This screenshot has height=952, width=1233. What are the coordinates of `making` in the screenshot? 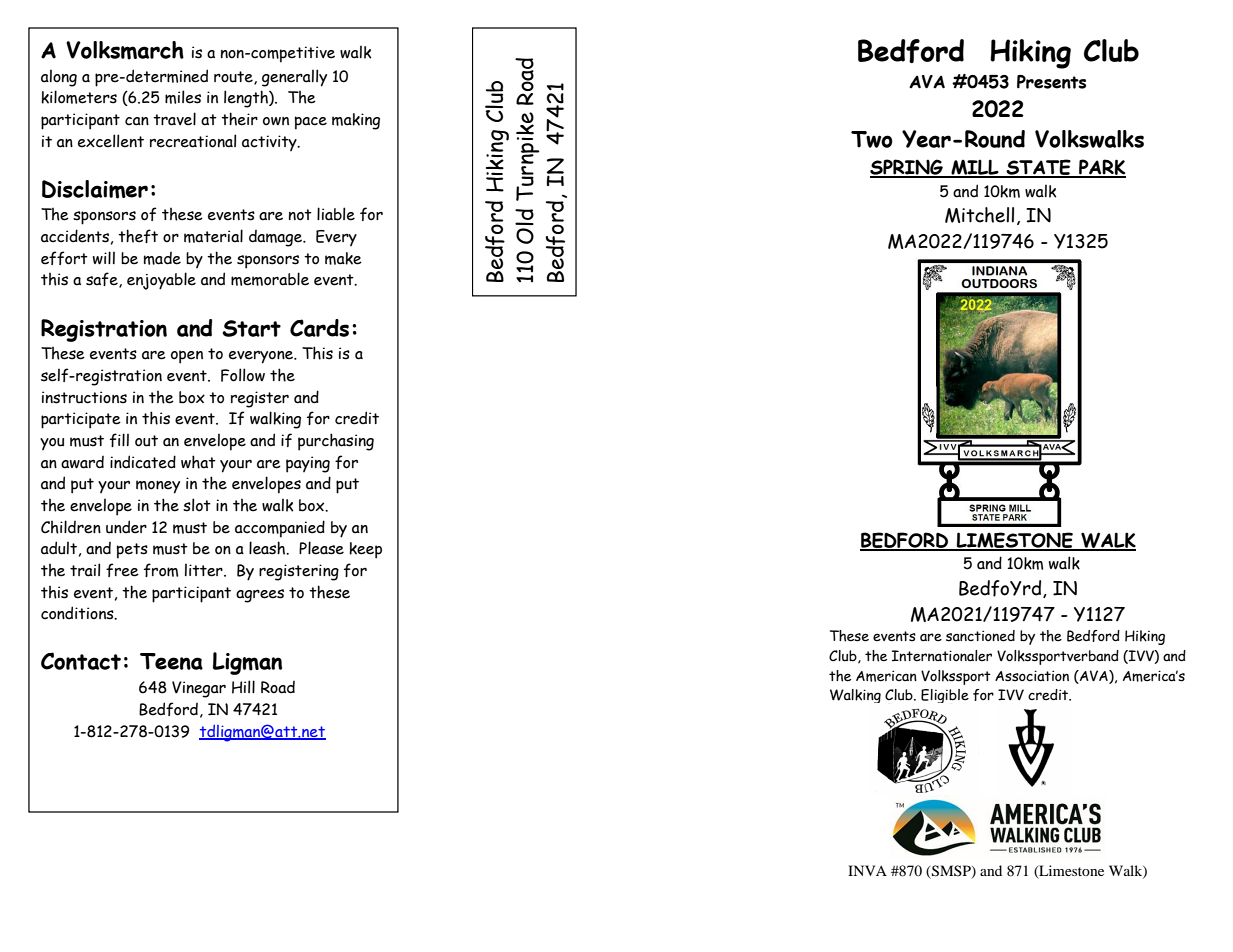 It's located at (356, 121).
